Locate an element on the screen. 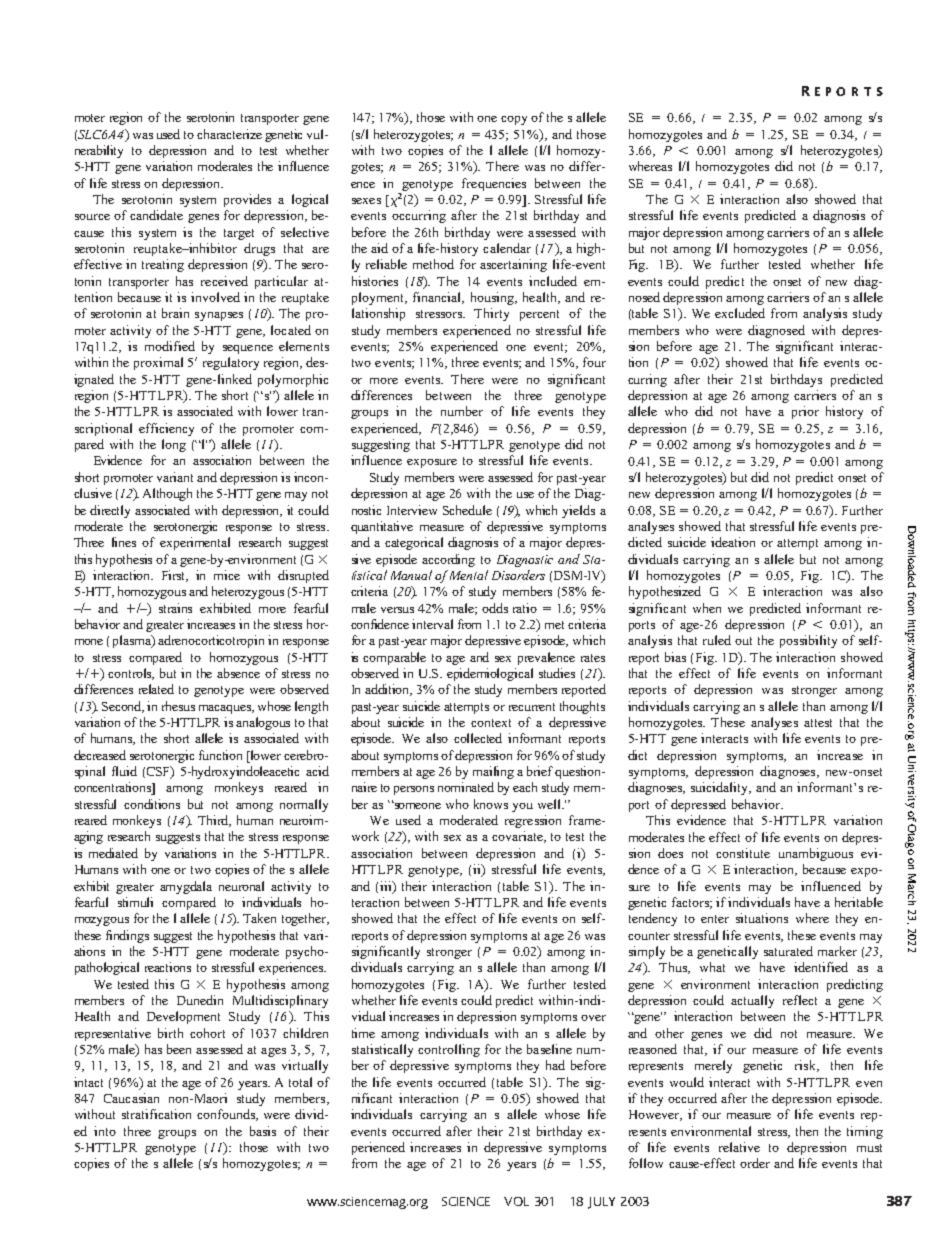  frequencies is located at coordinates (494, 184).
